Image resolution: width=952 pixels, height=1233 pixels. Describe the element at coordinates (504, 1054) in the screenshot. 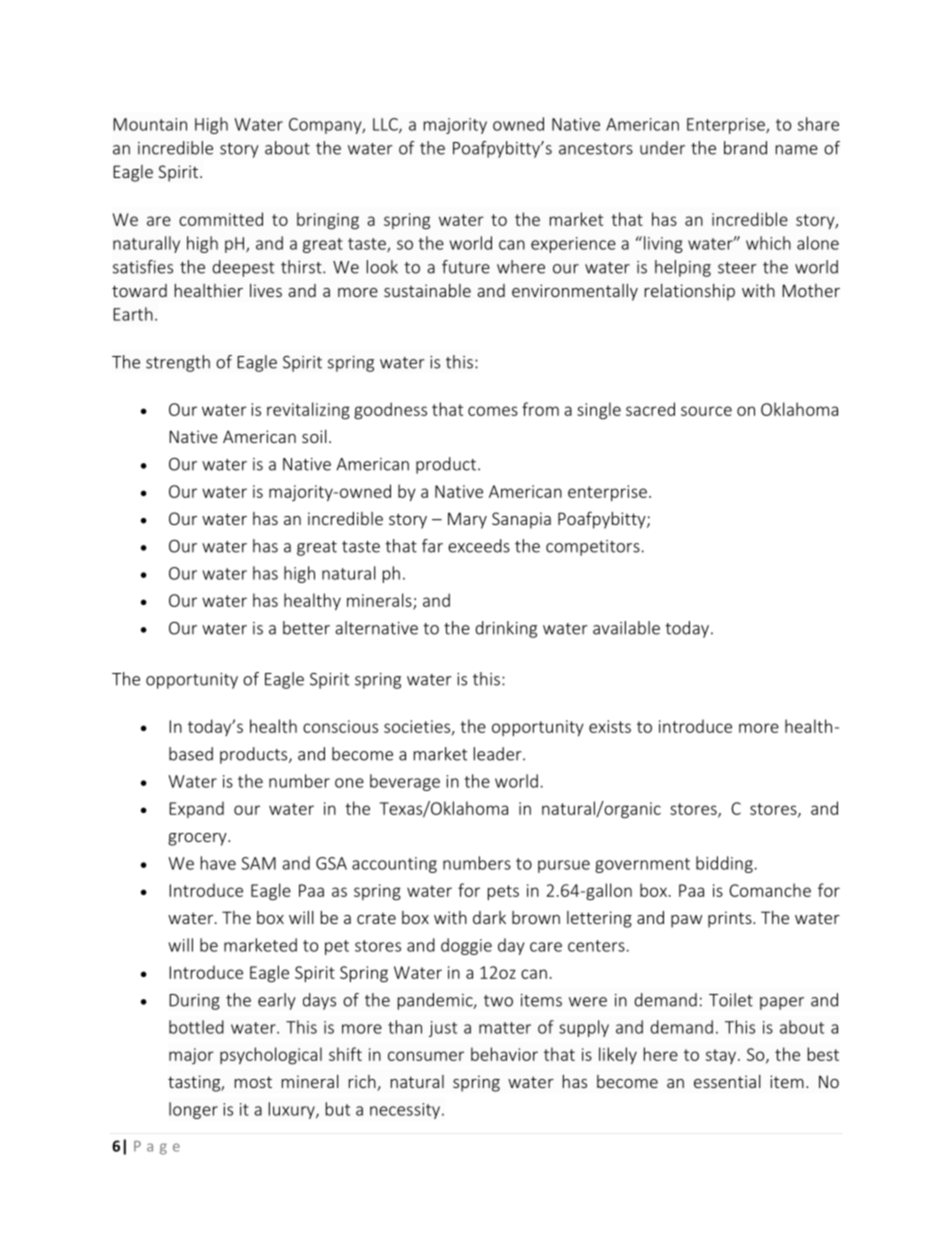

I see `behavior` at that location.
